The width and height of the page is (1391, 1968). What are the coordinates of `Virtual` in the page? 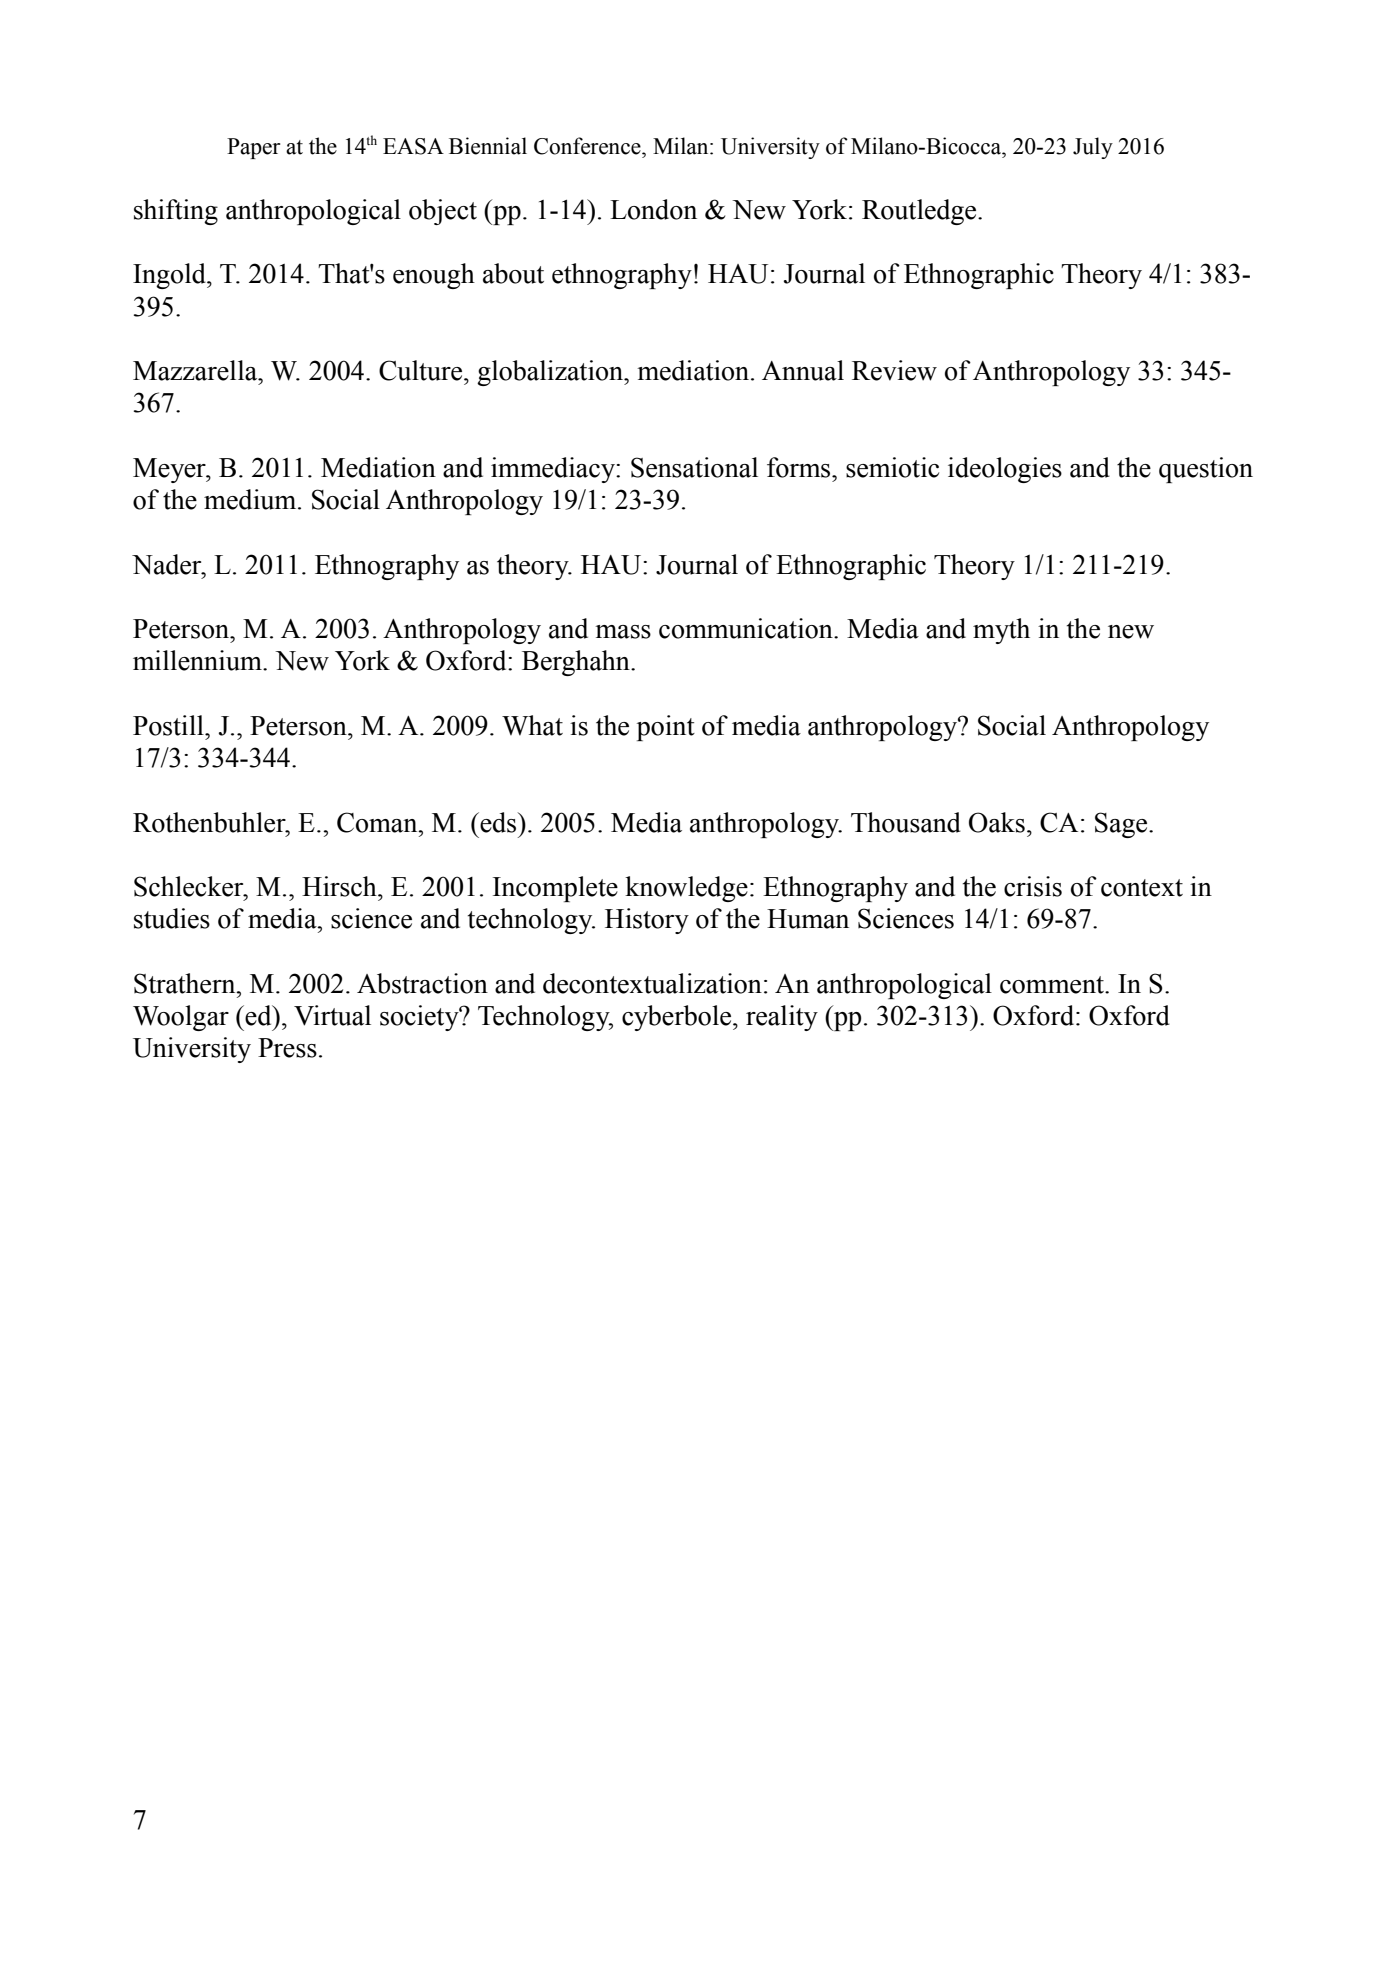 It's located at (332, 1015).
